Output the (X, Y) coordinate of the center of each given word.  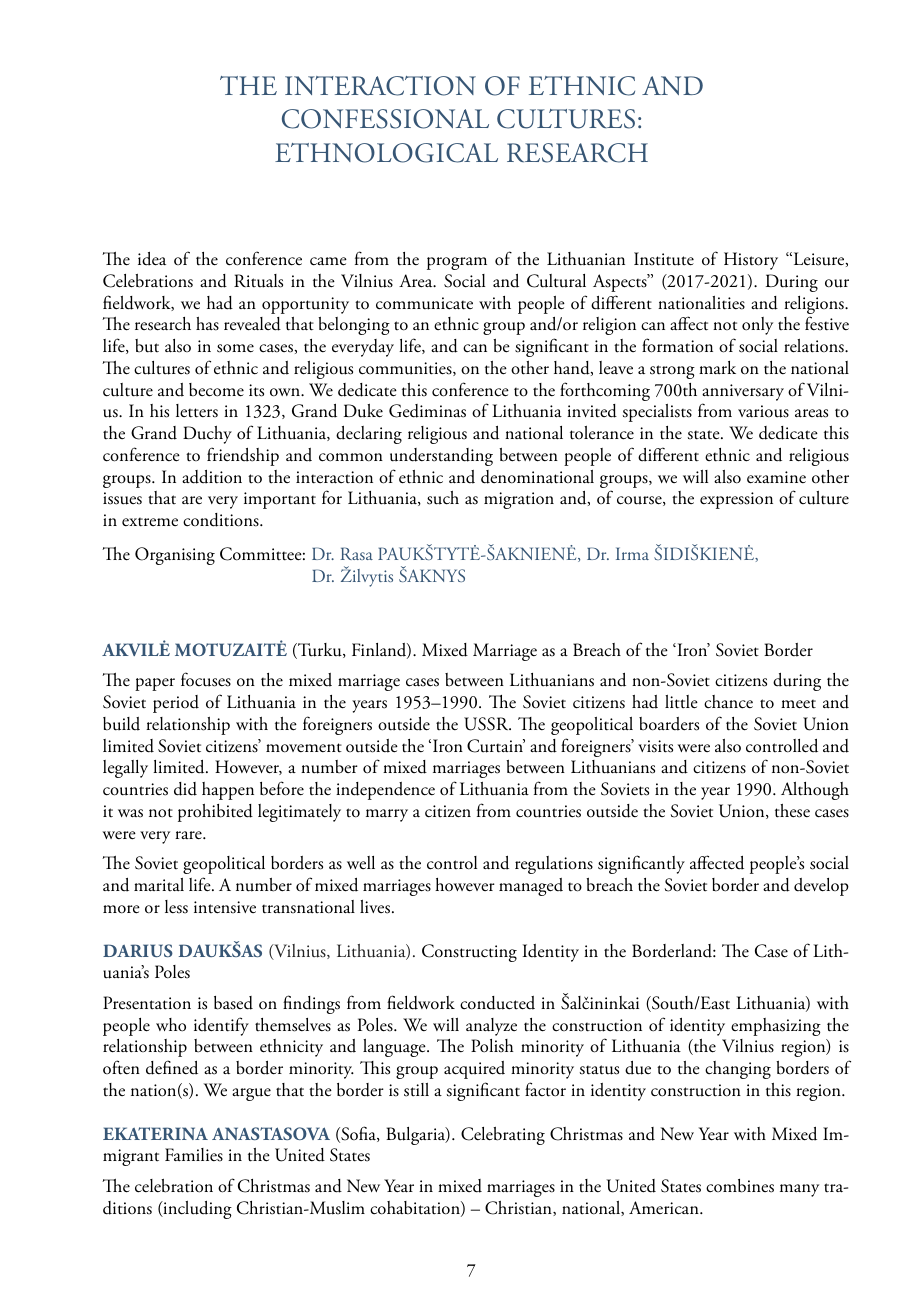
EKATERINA (155, 1133)
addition (212, 477)
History (751, 261)
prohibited (215, 813)
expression (736, 500)
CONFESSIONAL (385, 119)
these (792, 811)
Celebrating (503, 1136)
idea (152, 259)
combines (740, 1186)
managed (531, 887)
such (443, 498)
